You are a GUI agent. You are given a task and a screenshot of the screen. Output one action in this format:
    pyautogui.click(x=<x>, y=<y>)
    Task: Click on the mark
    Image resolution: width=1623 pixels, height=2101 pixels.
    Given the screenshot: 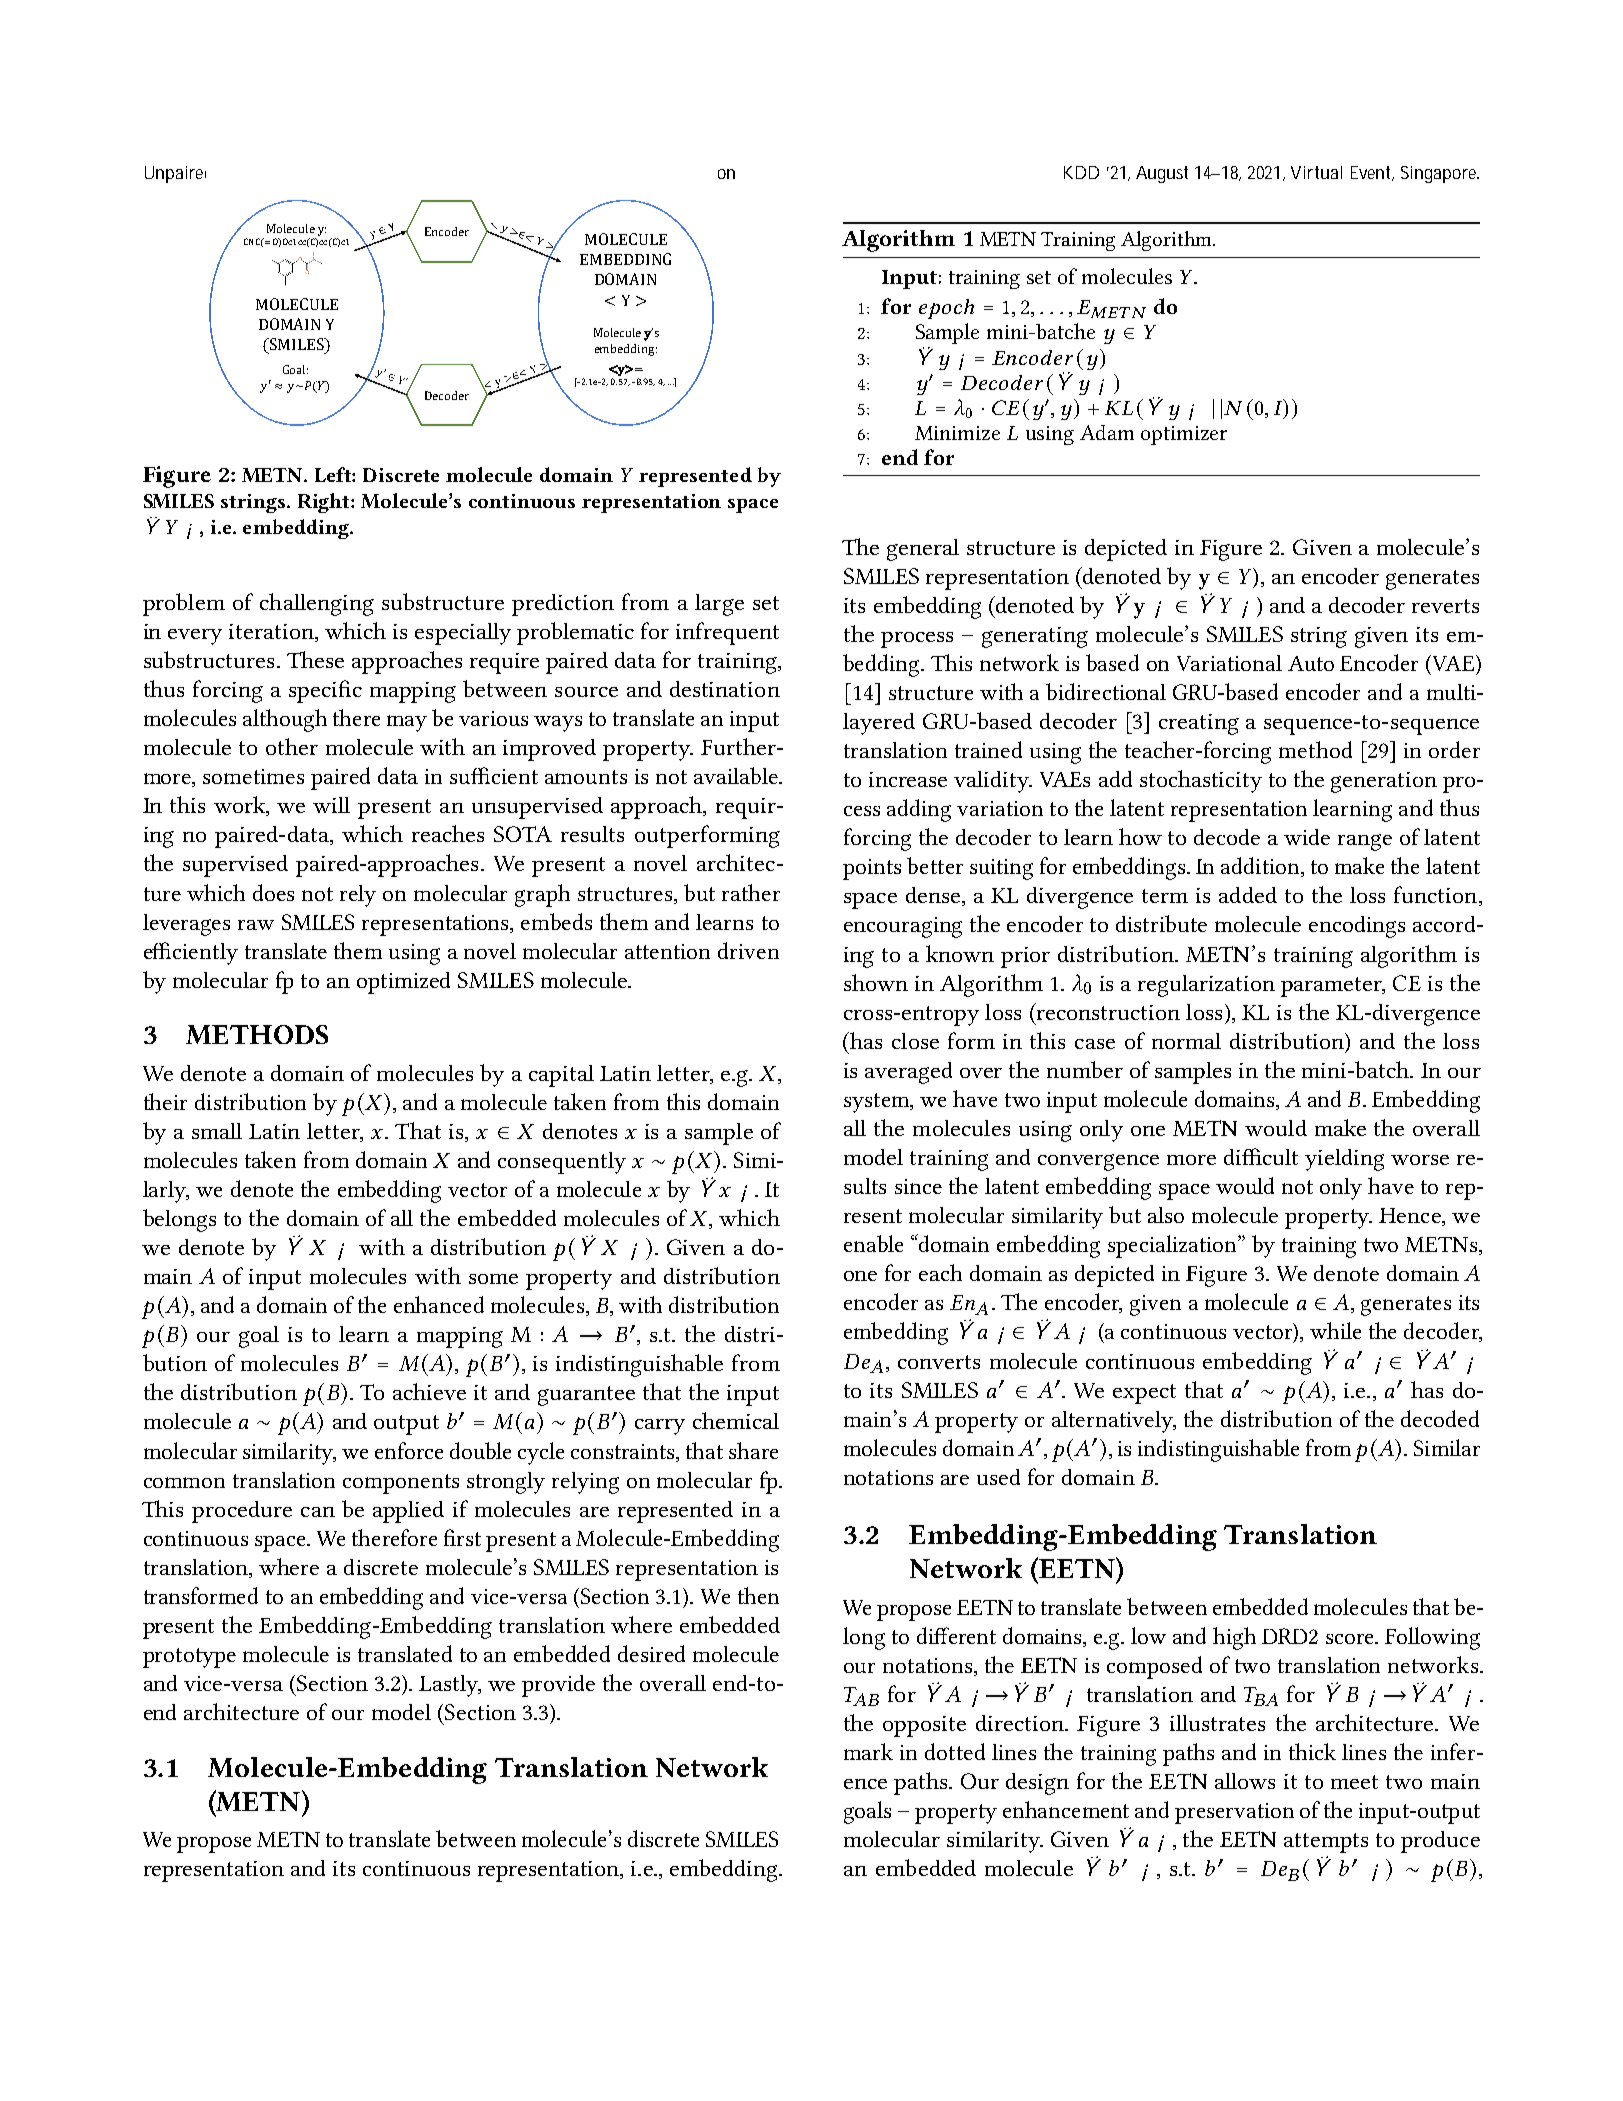 What is the action you would take?
    pyautogui.click(x=868, y=1751)
